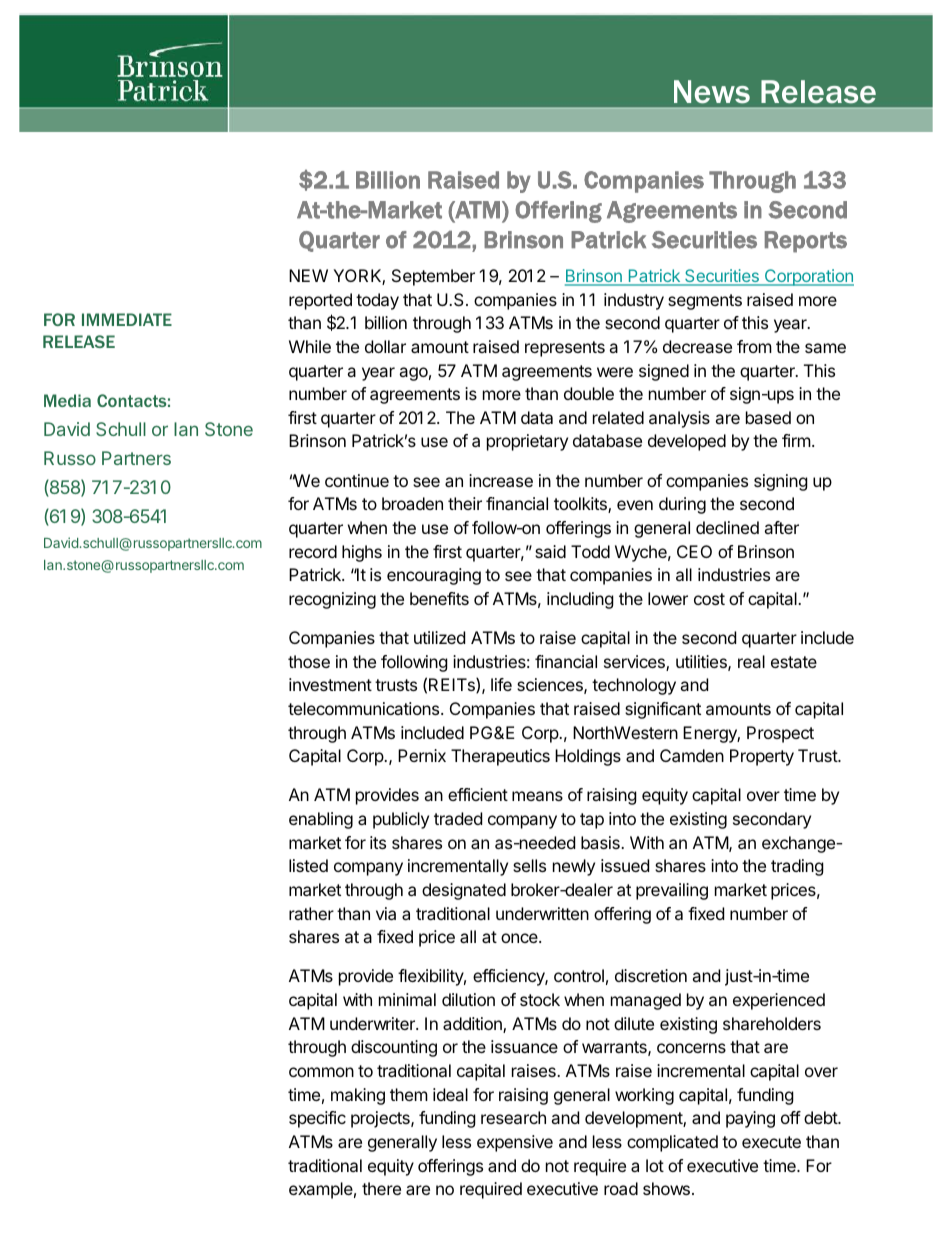 This screenshot has height=1233, width=952. I want to click on firm, so click(796, 440).
